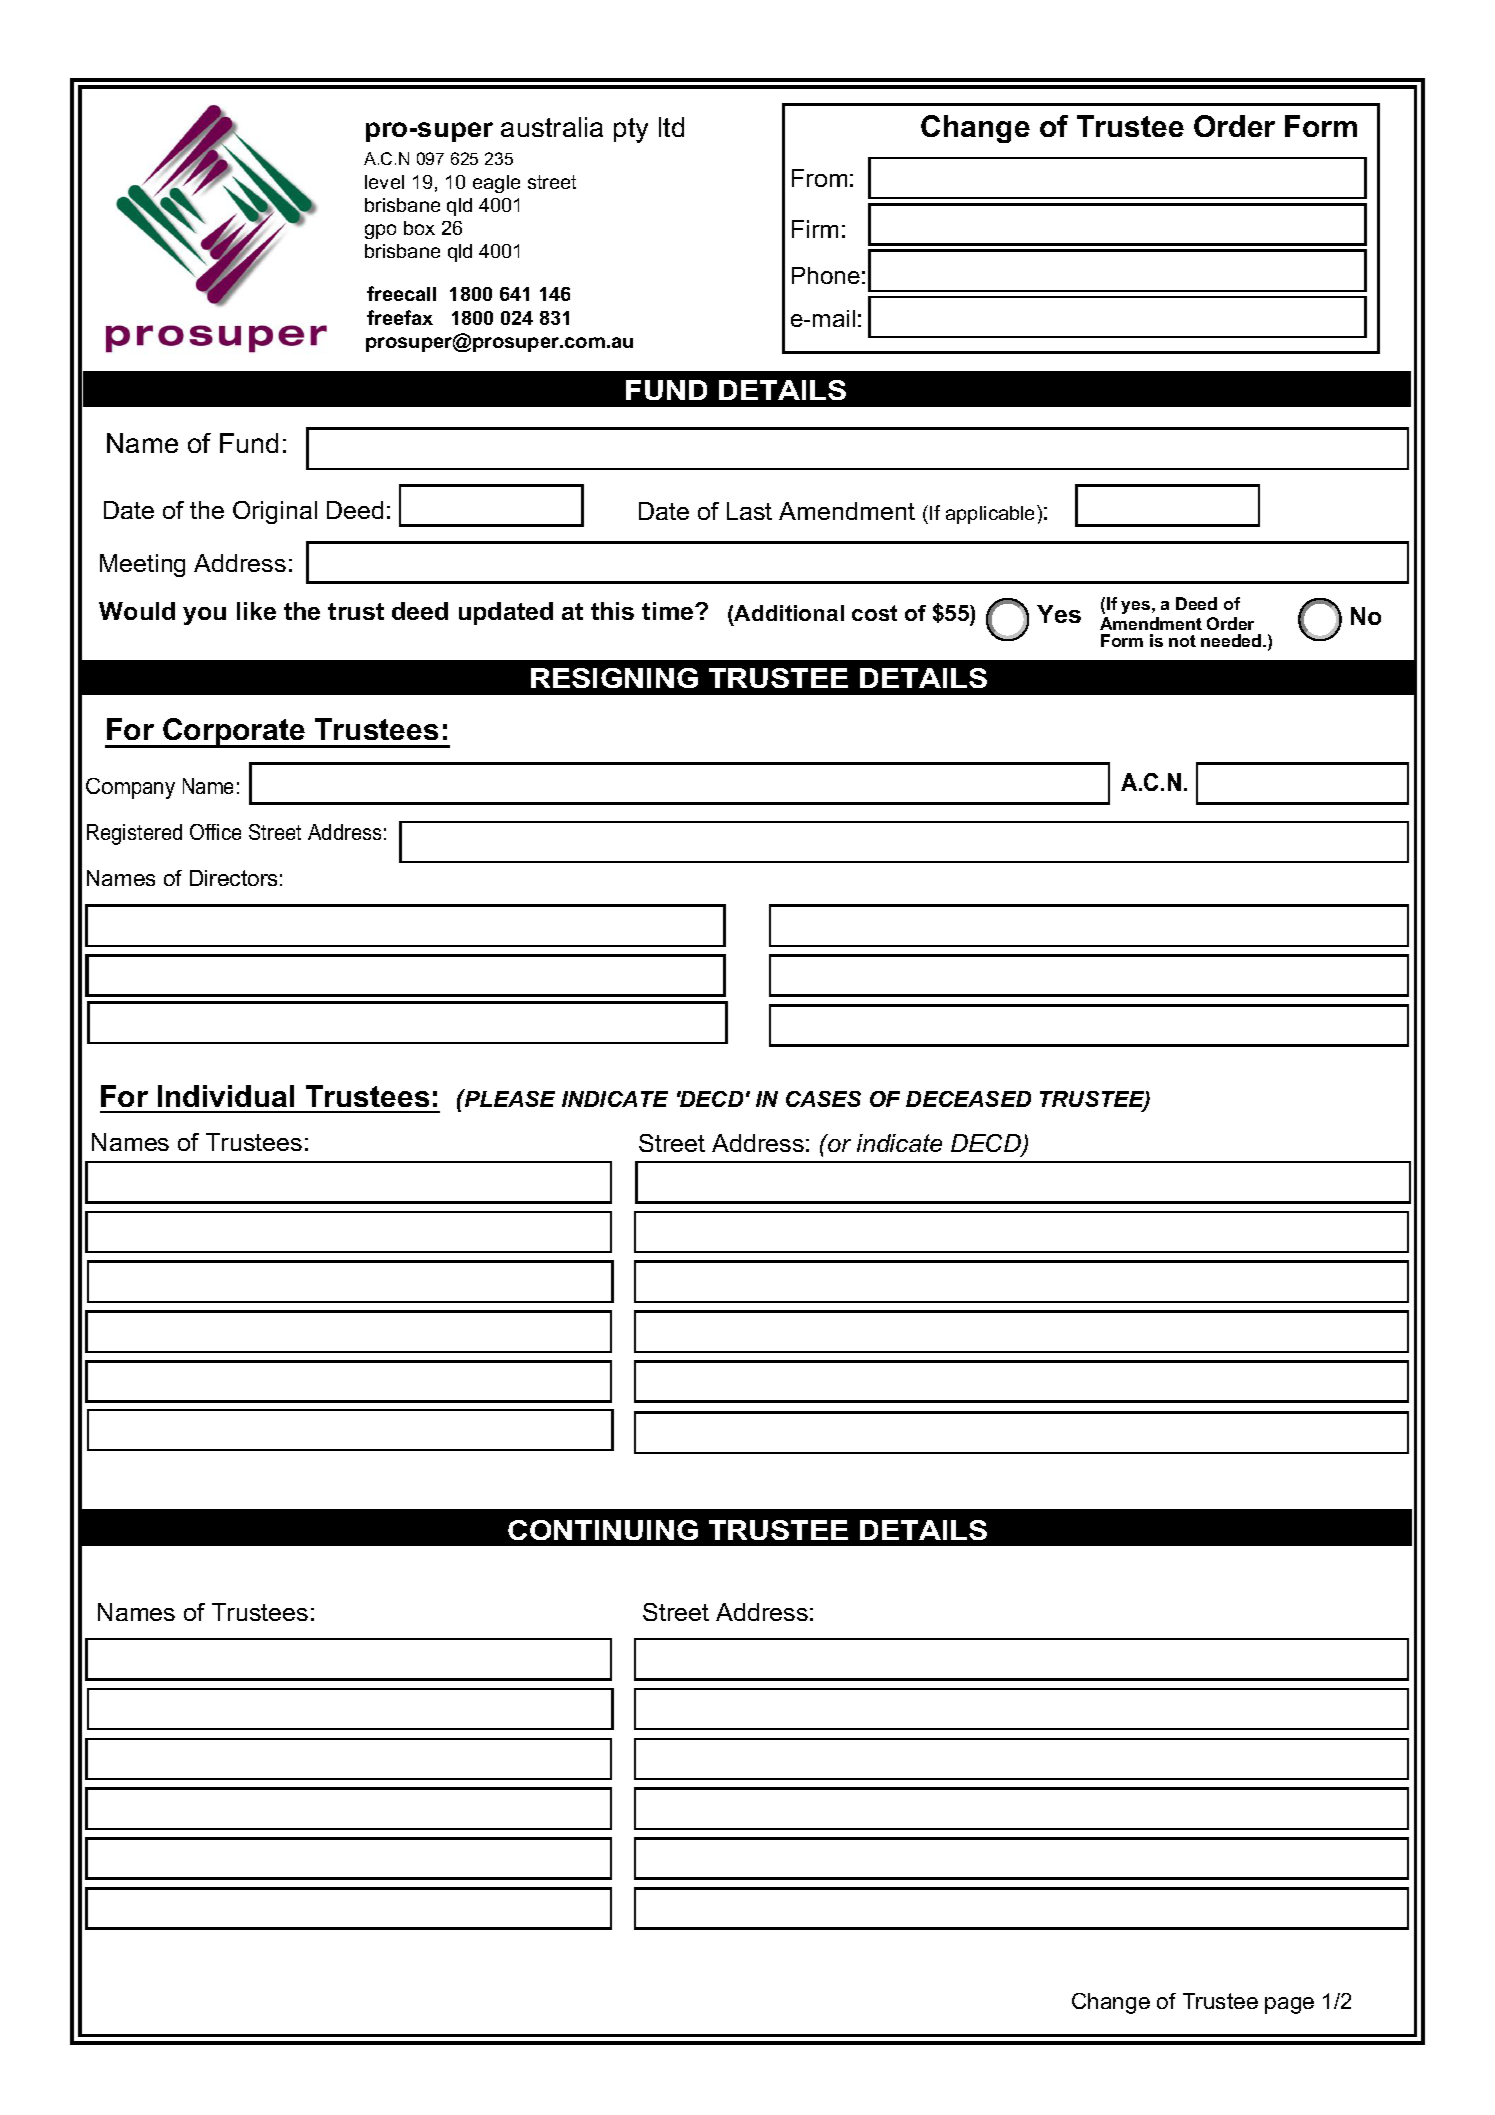 This image has width=1495, height=2115. Describe the element at coordinates (819, 178) in the image. I see `From` at that location.
